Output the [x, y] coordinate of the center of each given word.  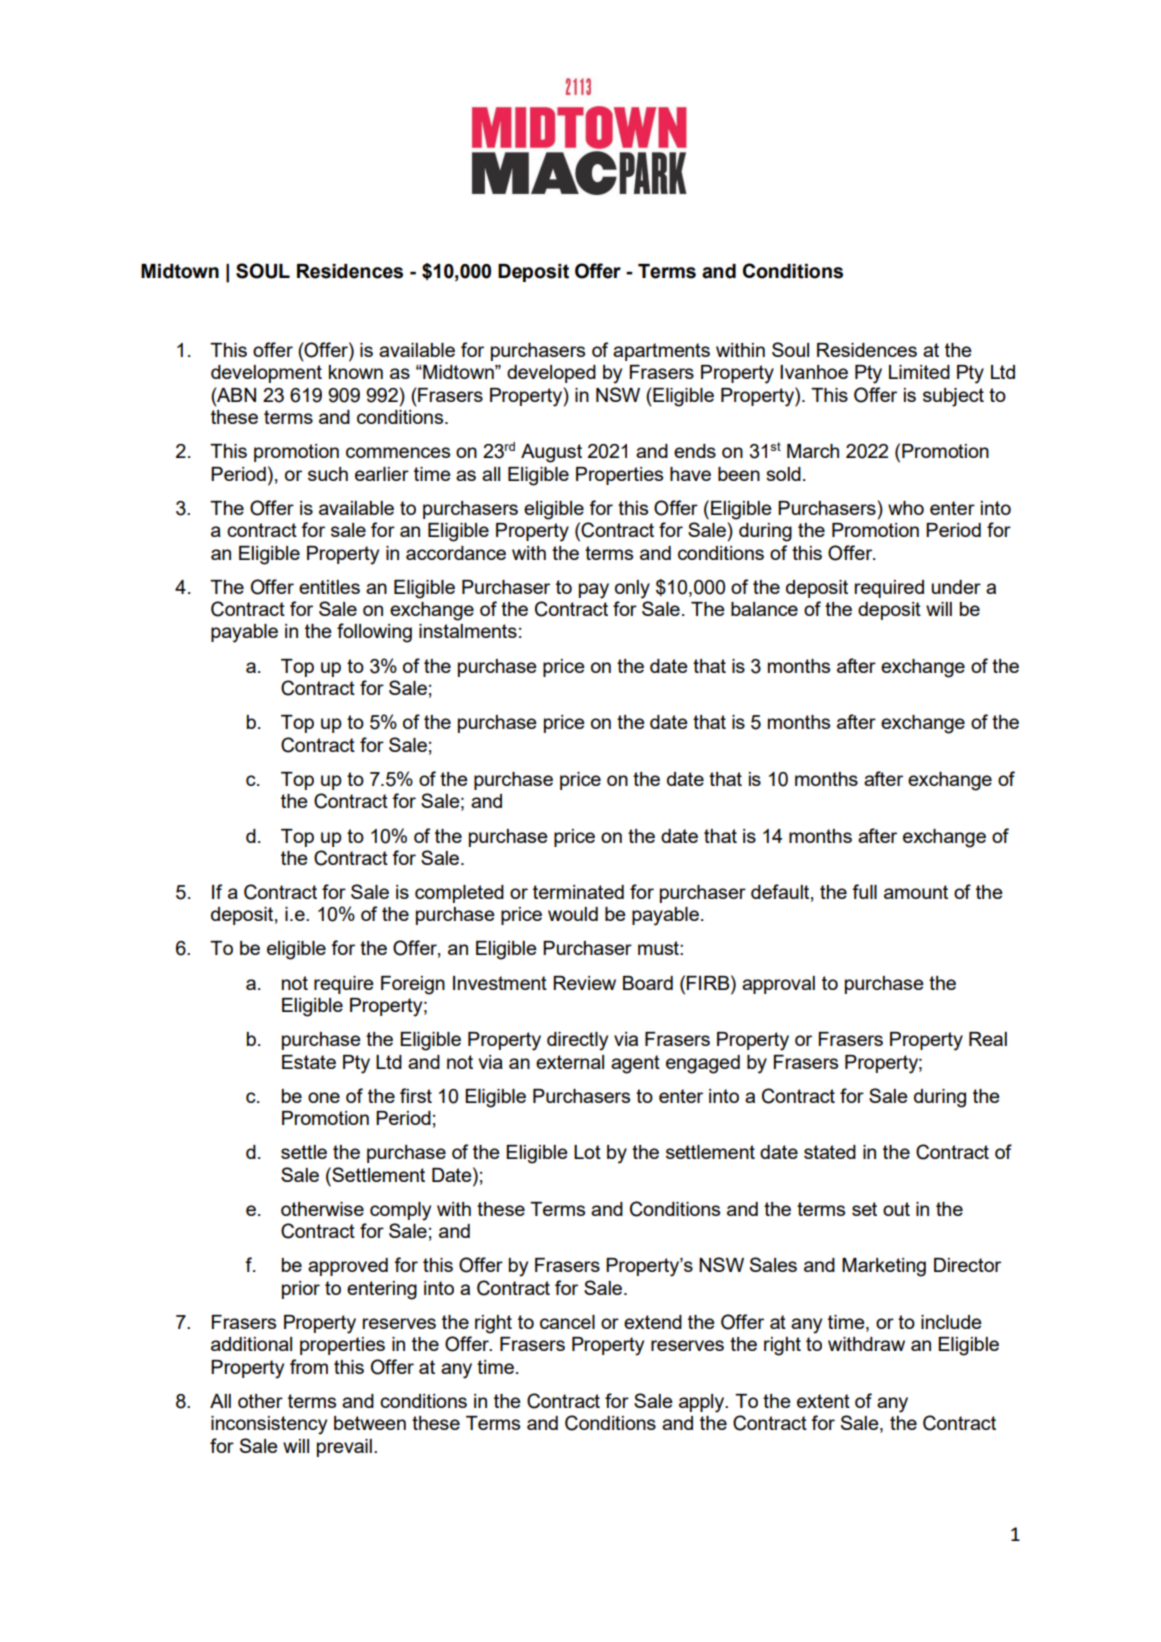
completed [459, 894]
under [956, 587]
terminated [578, 892]
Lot [587, 1152]
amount [916, 892]
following [374, 633]
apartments [661, 352]
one [324, 1097]
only [632, 589]
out [896, 1209]
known [356, 372]
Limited [919, 372]
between [370, 1423]
